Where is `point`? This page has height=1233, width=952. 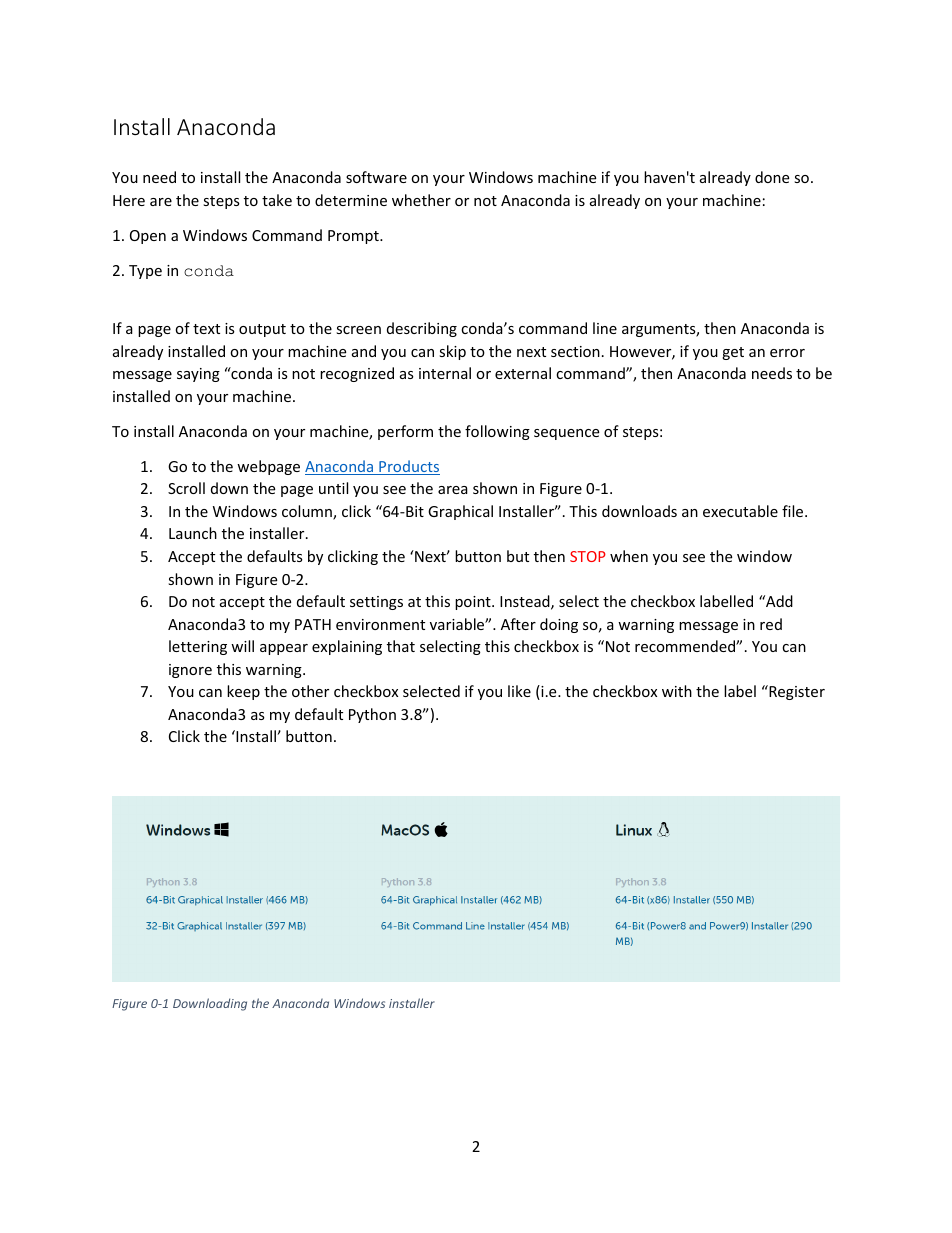
point is located at coordinates (474, 603).
